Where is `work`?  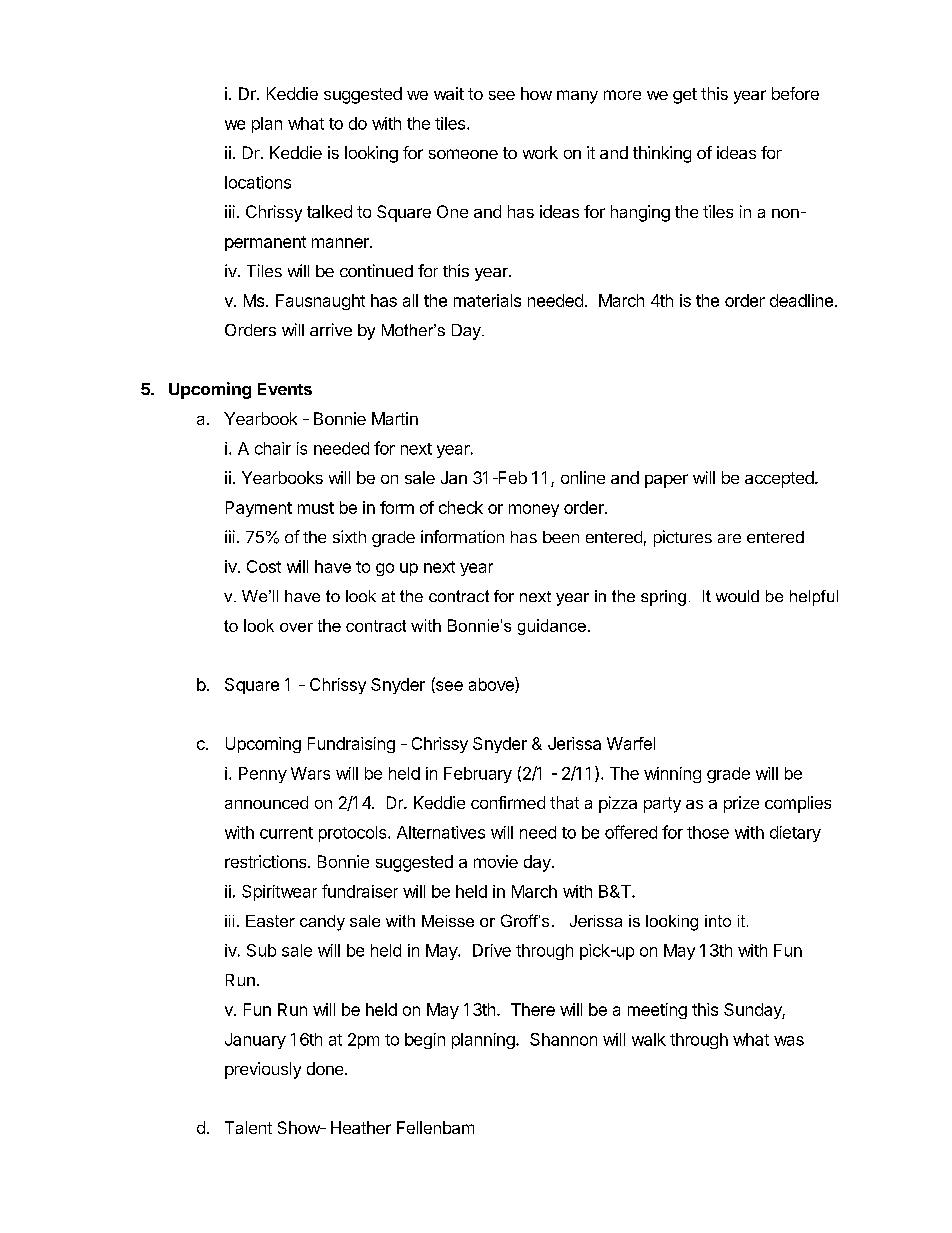
work is located at coordinates (540, 152).
